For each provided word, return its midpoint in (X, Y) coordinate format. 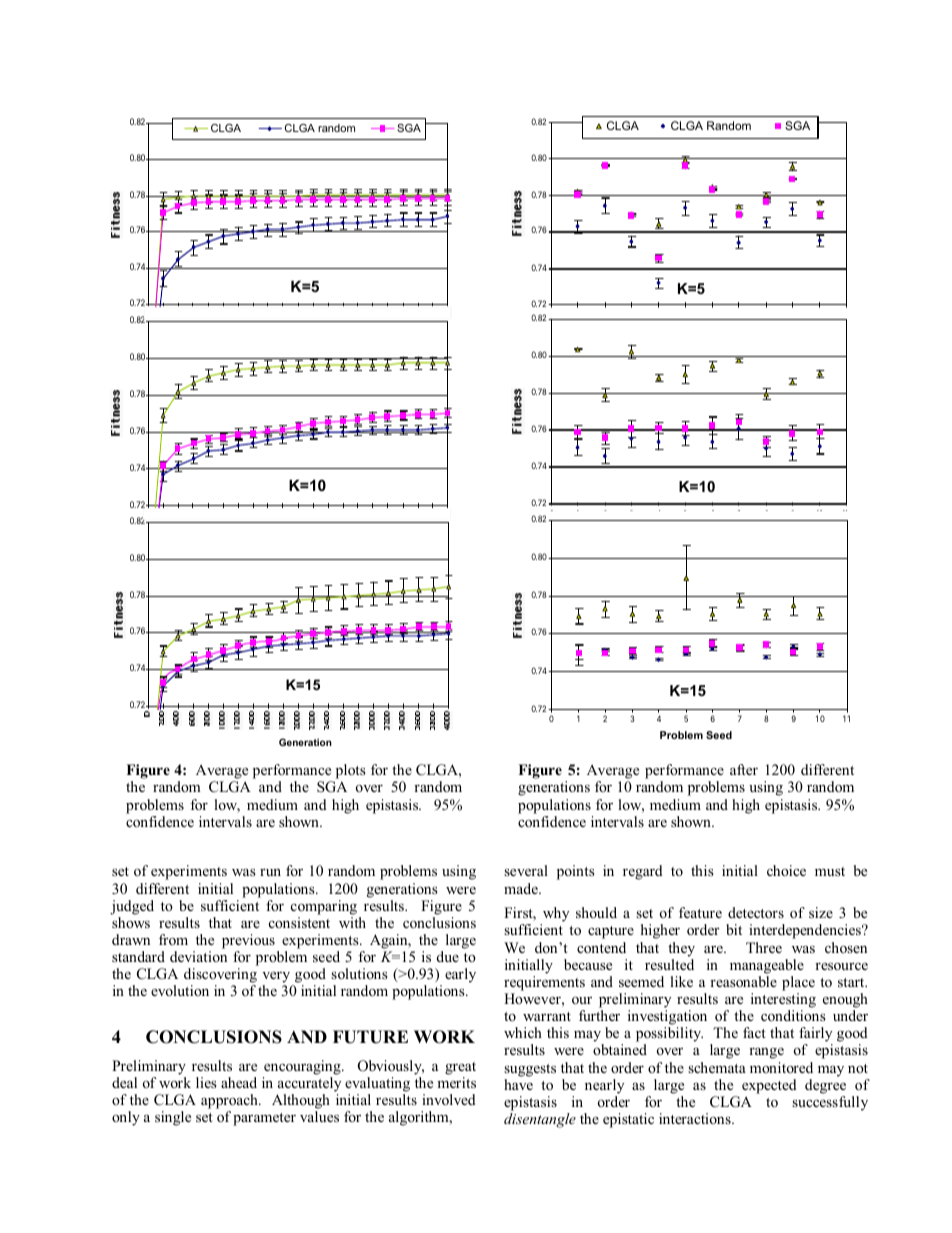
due (448, 956)
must (830, 871)
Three (764, 947)
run (270, 872)
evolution (180, 990)
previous (248, 941)
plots (351, 771)
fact (754, 1032)
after (744, 769)
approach (230, 1101)
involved (449, 1099)
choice (786, 870)
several (526, 870)
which (523, 1032)
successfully (830, 1103)
